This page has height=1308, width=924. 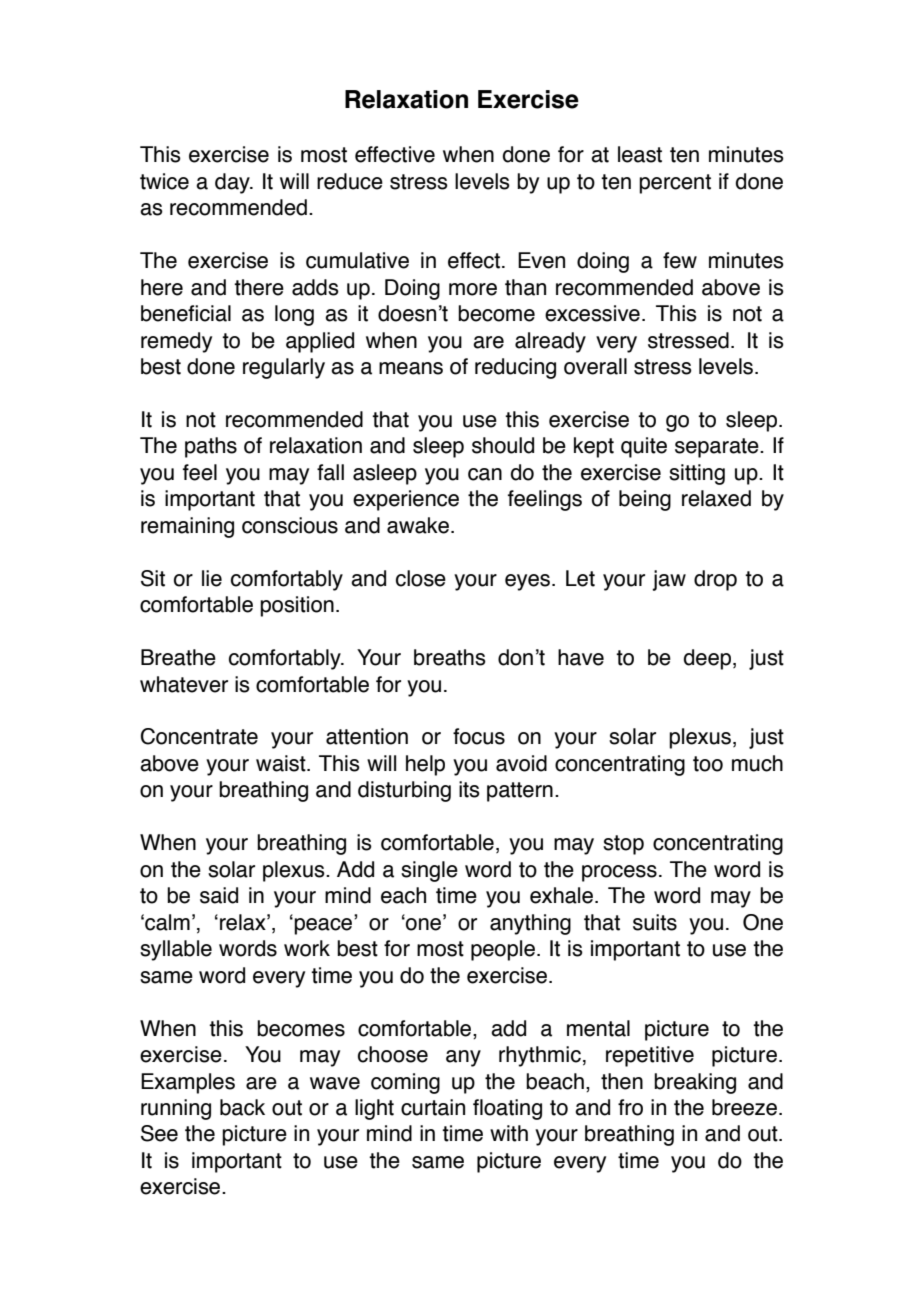 What do you see at coordinates (219, 895) in the page?
I see `said` at bounding box center [219, 895].
